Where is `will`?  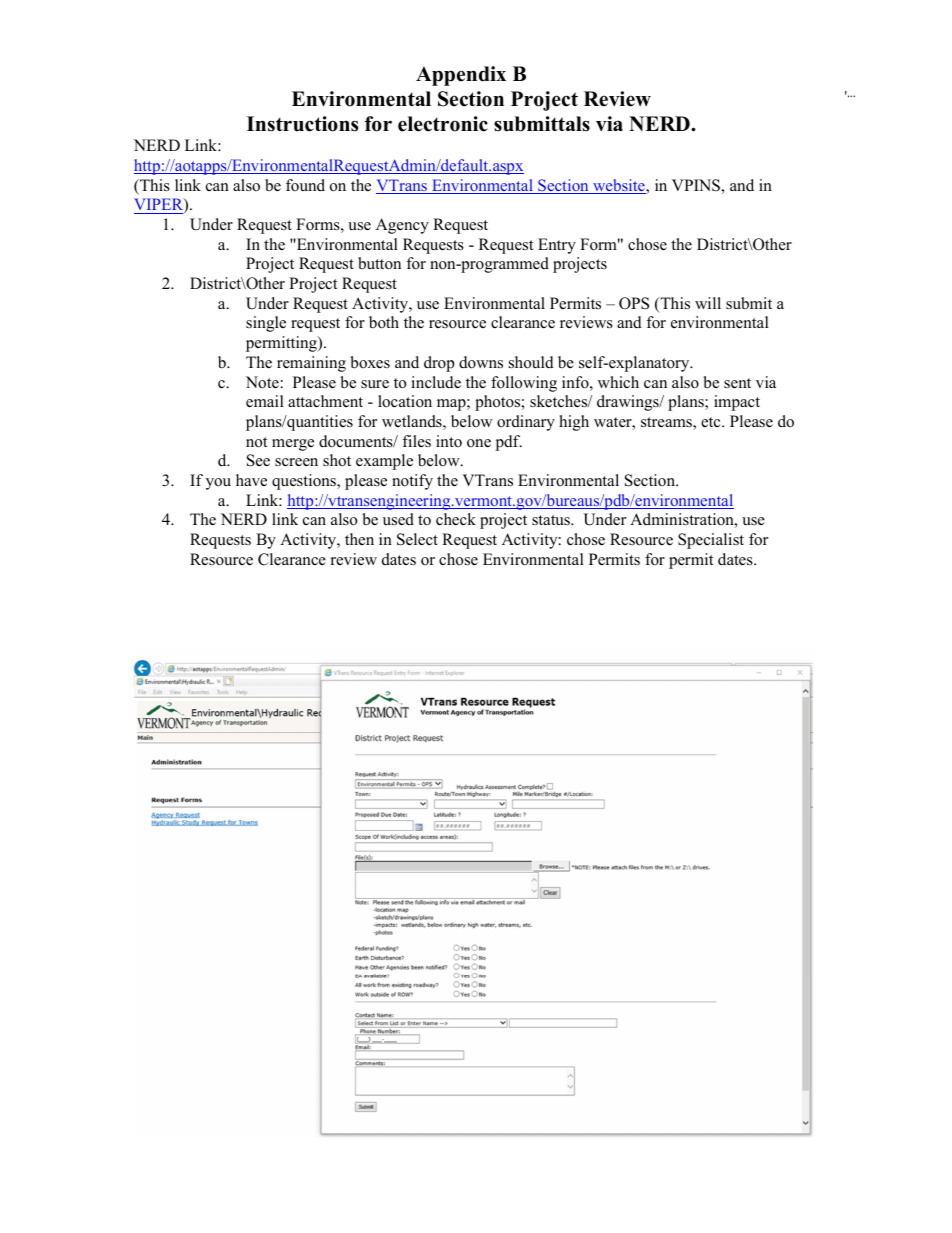 will is located at coordinates (708, 303).
